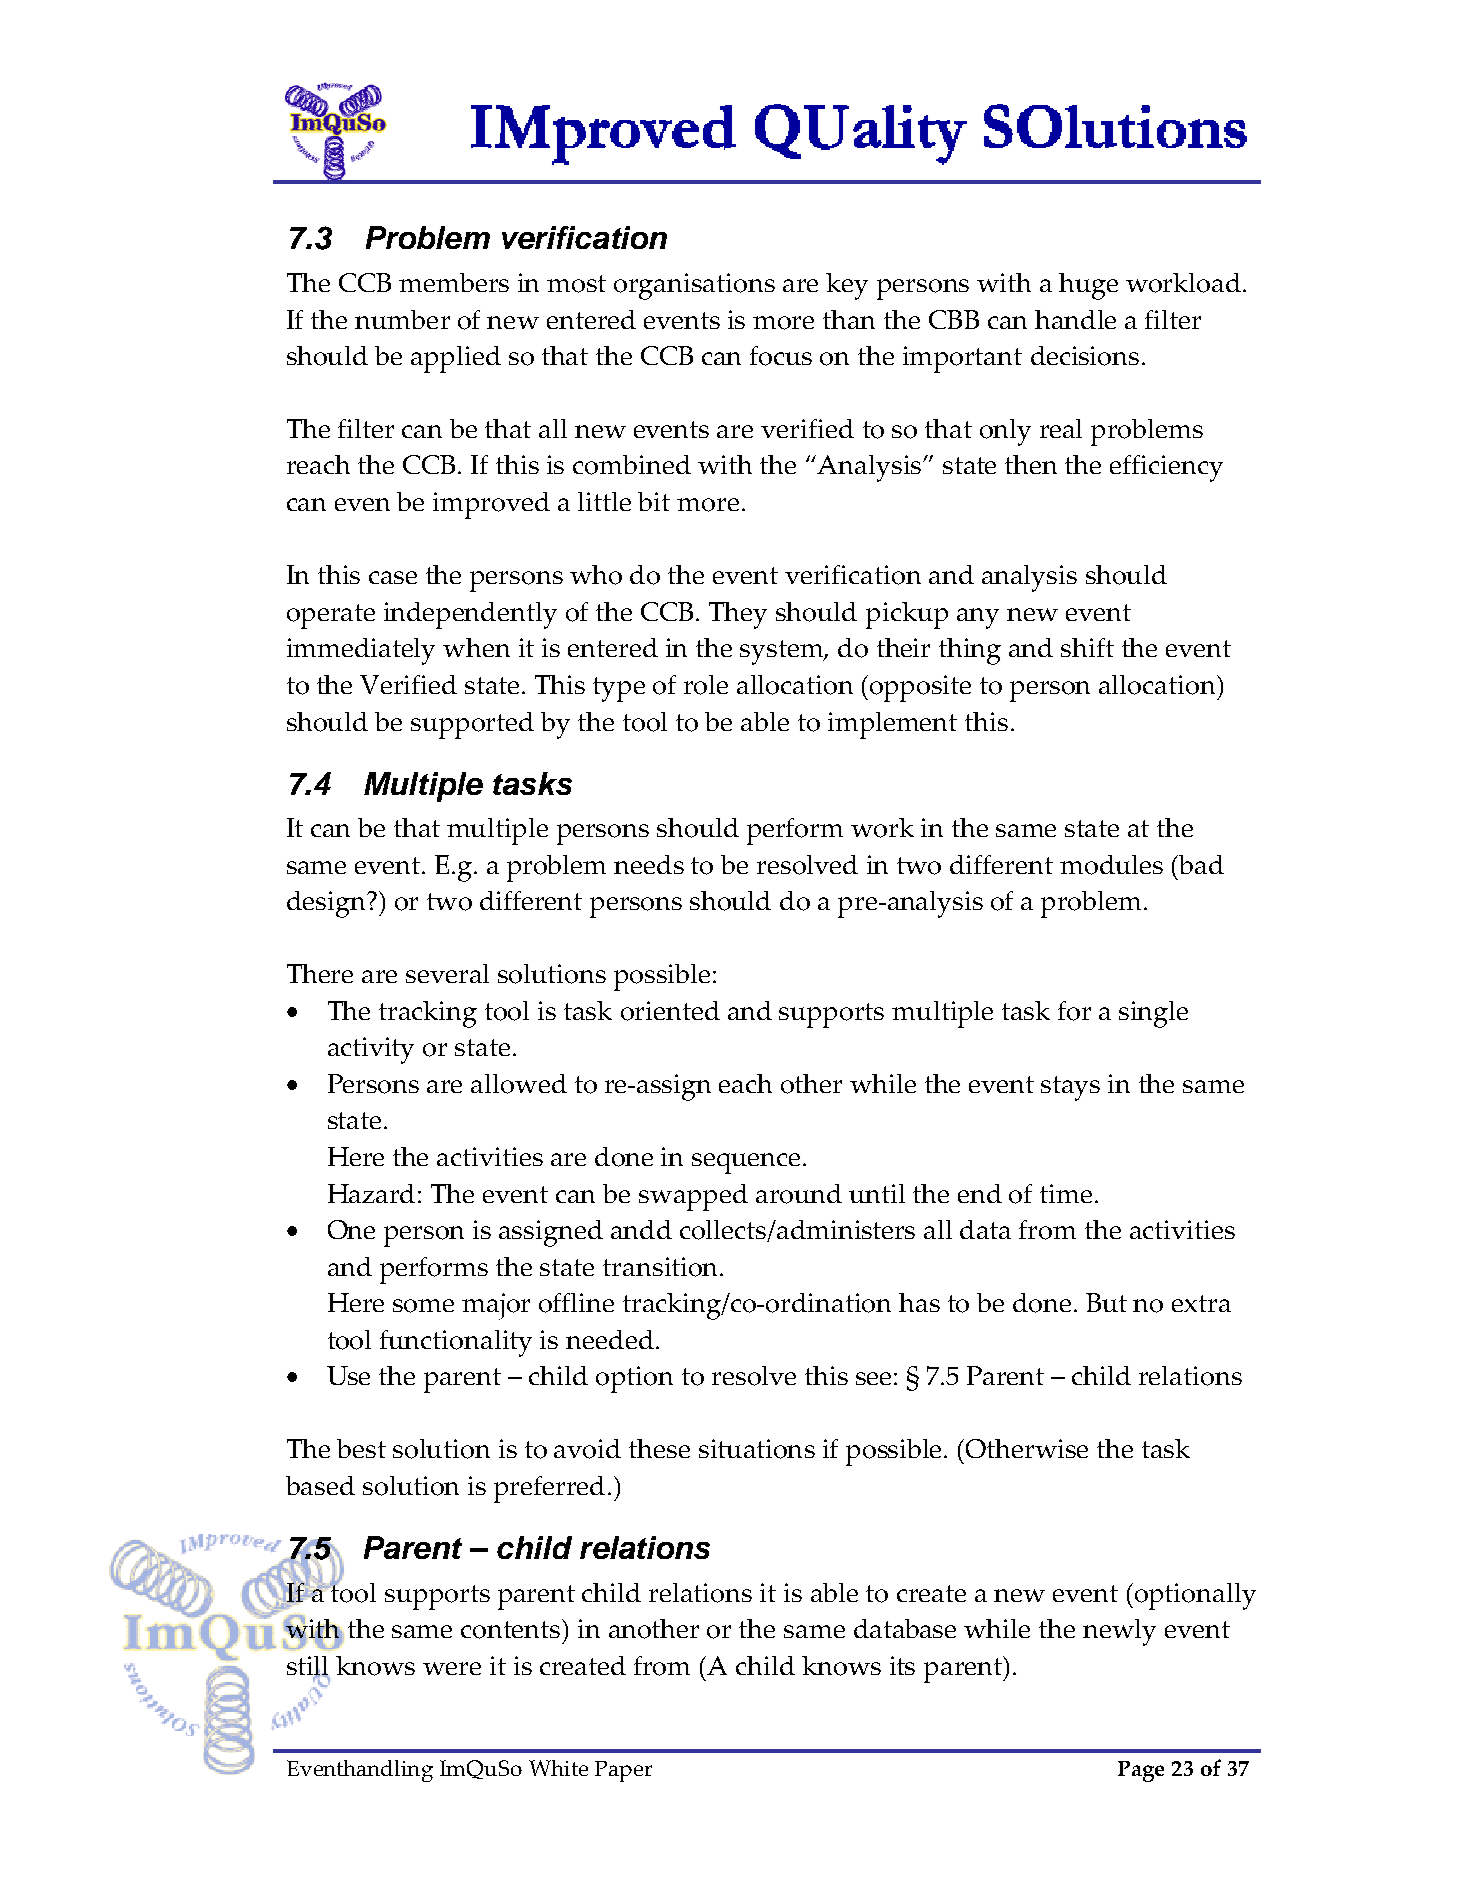 The height and width of the screenshot is (1902, 1470). Describe the element at coordinates (1106, 1302) in the screenshot. I see `But` at that location.
